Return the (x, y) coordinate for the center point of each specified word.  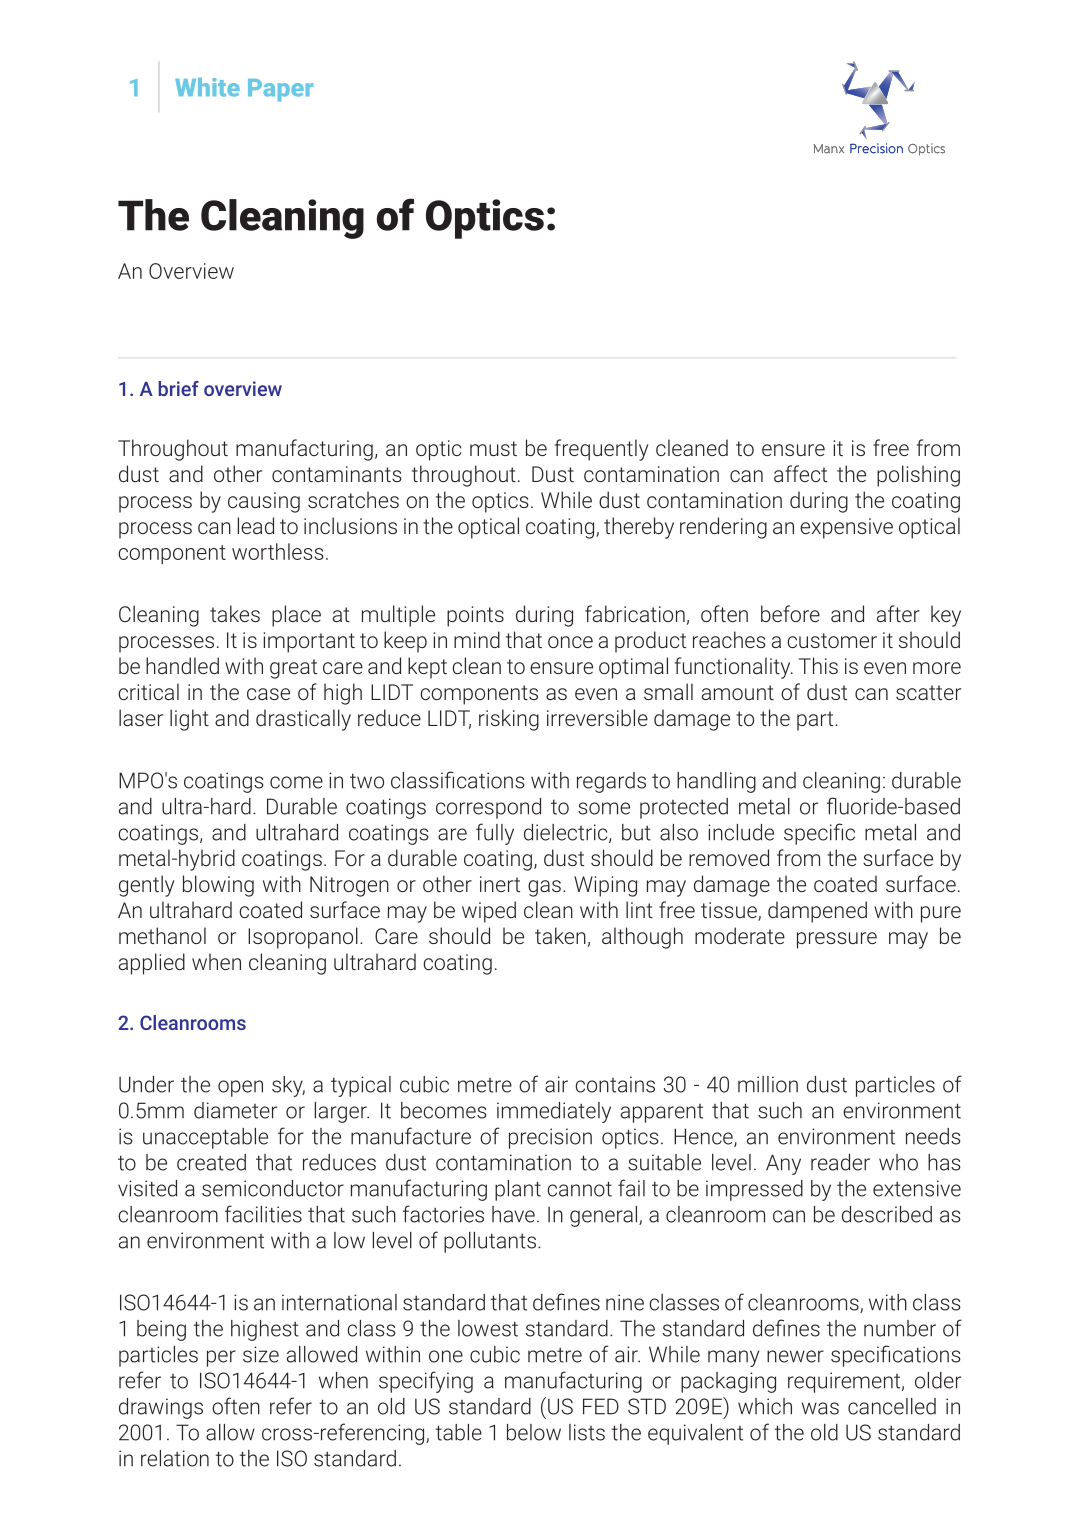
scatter (928, 692)
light (189, 720)
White (207, 87)
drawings (161, 1408)
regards (611, 782)
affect (800, 473)
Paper (280, 90)
